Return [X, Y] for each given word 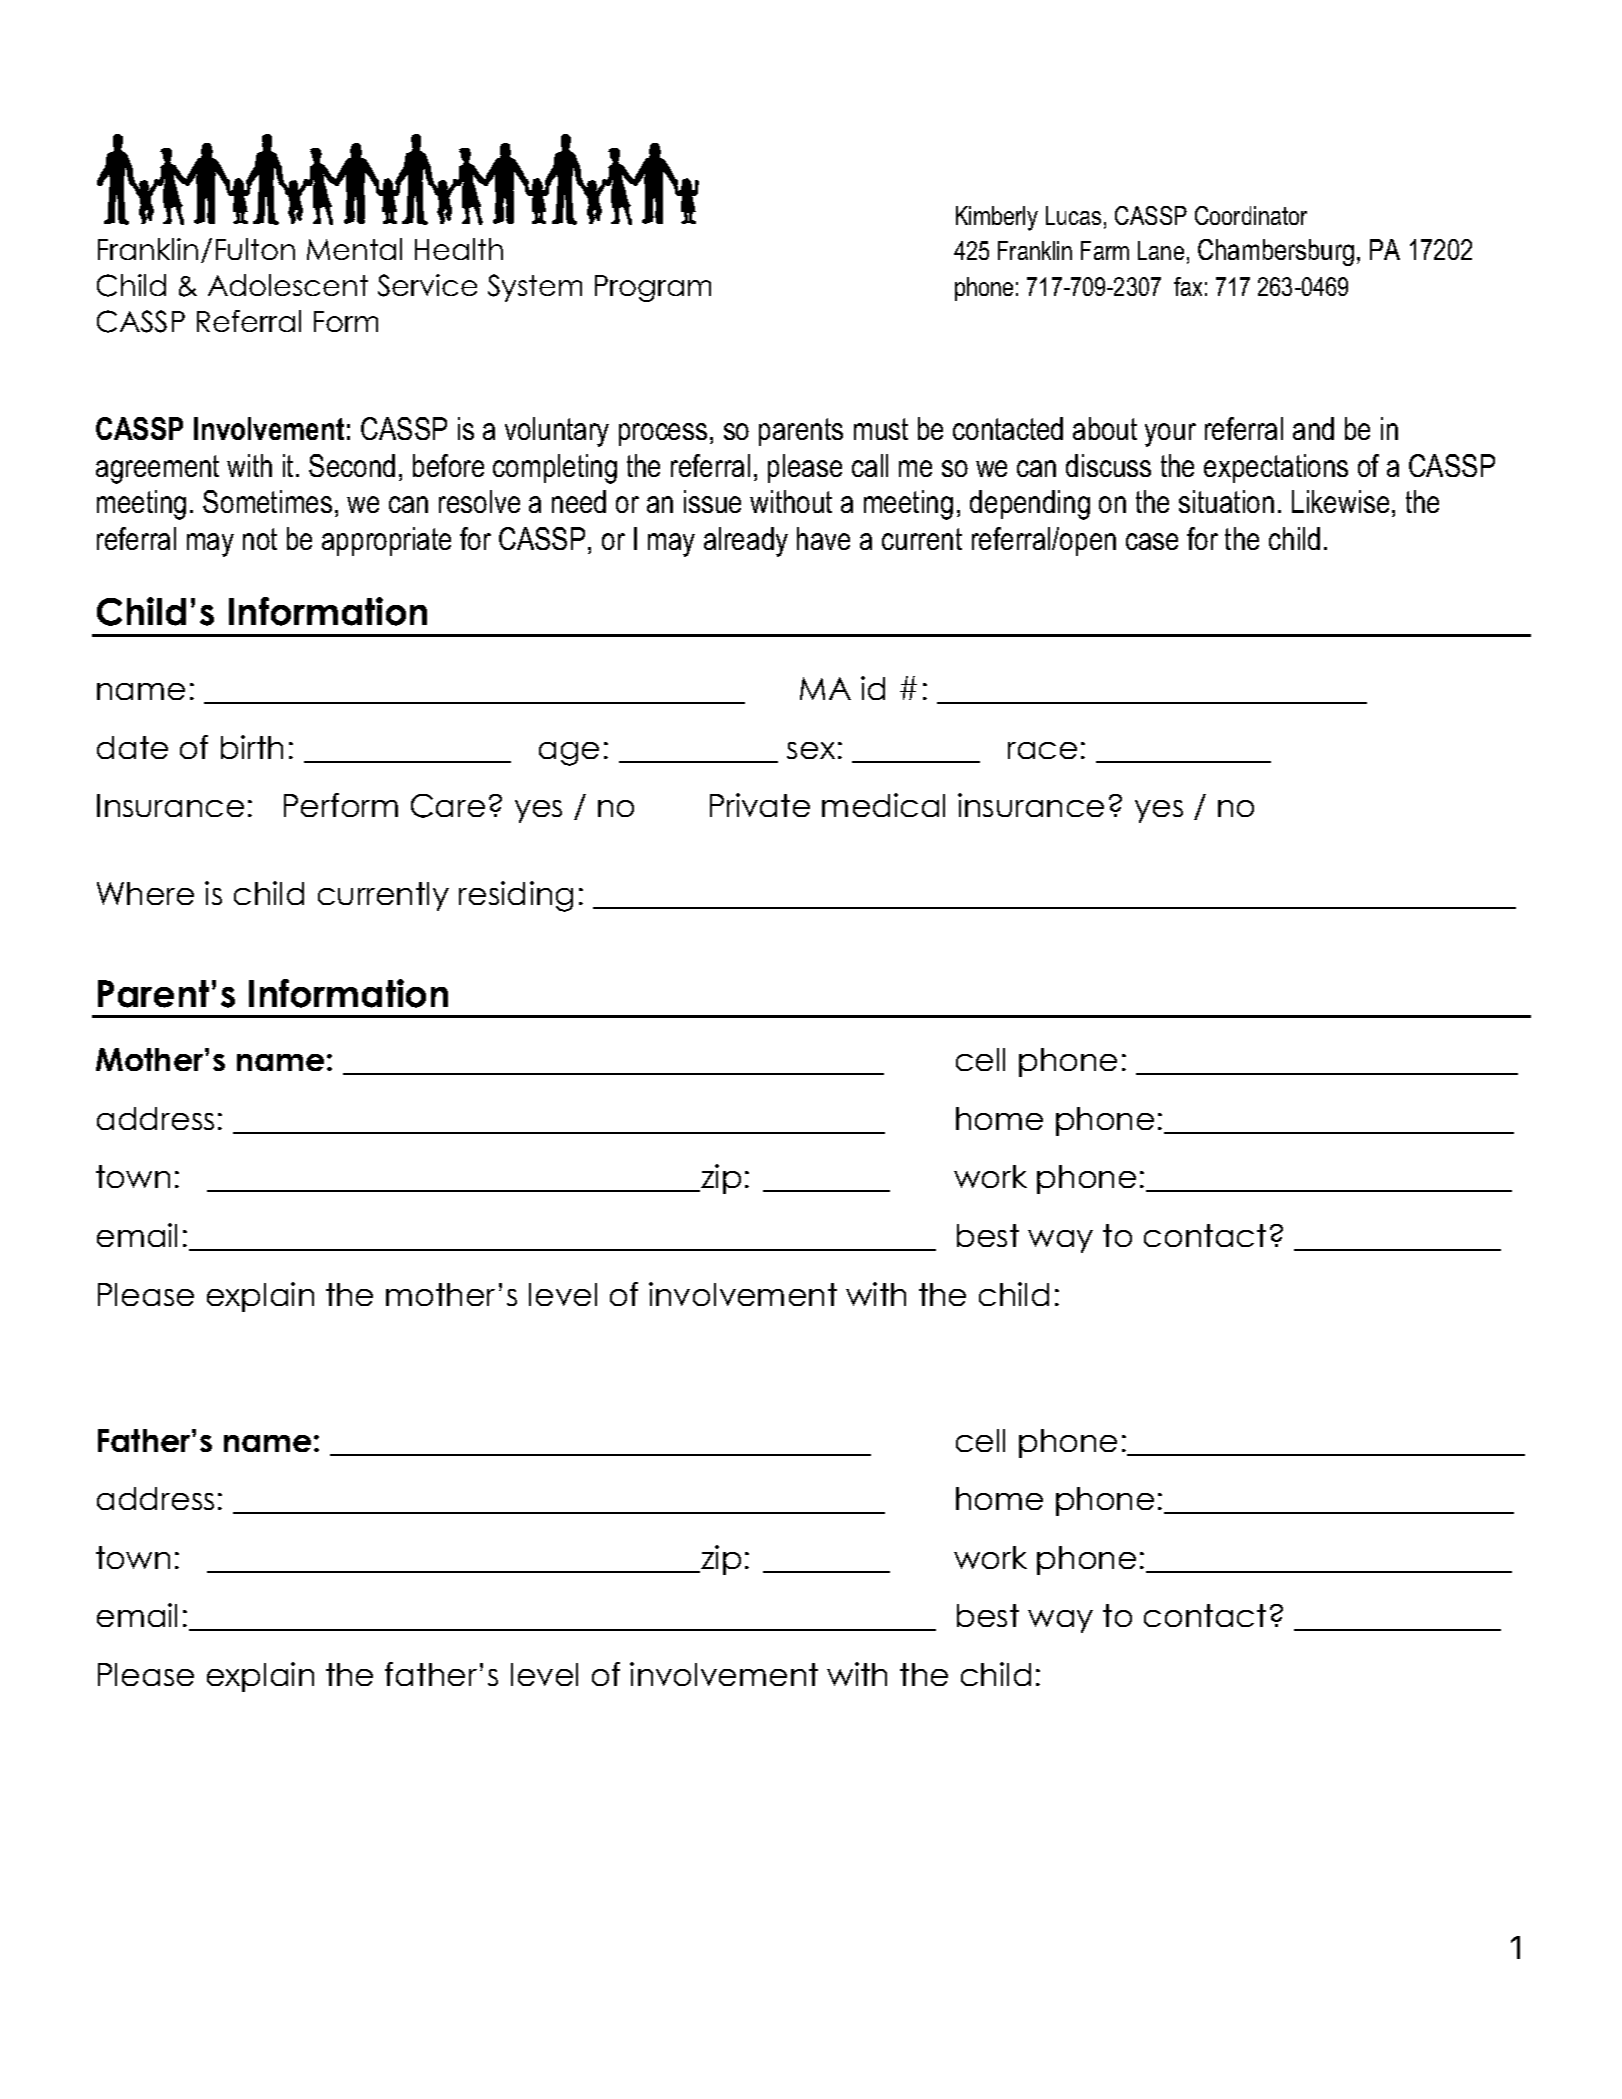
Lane [1161, 250]
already [746, 542]
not [260, 539]
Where [145, 893]
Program [653, 288]
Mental [354, 249]
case [1152, 541]
